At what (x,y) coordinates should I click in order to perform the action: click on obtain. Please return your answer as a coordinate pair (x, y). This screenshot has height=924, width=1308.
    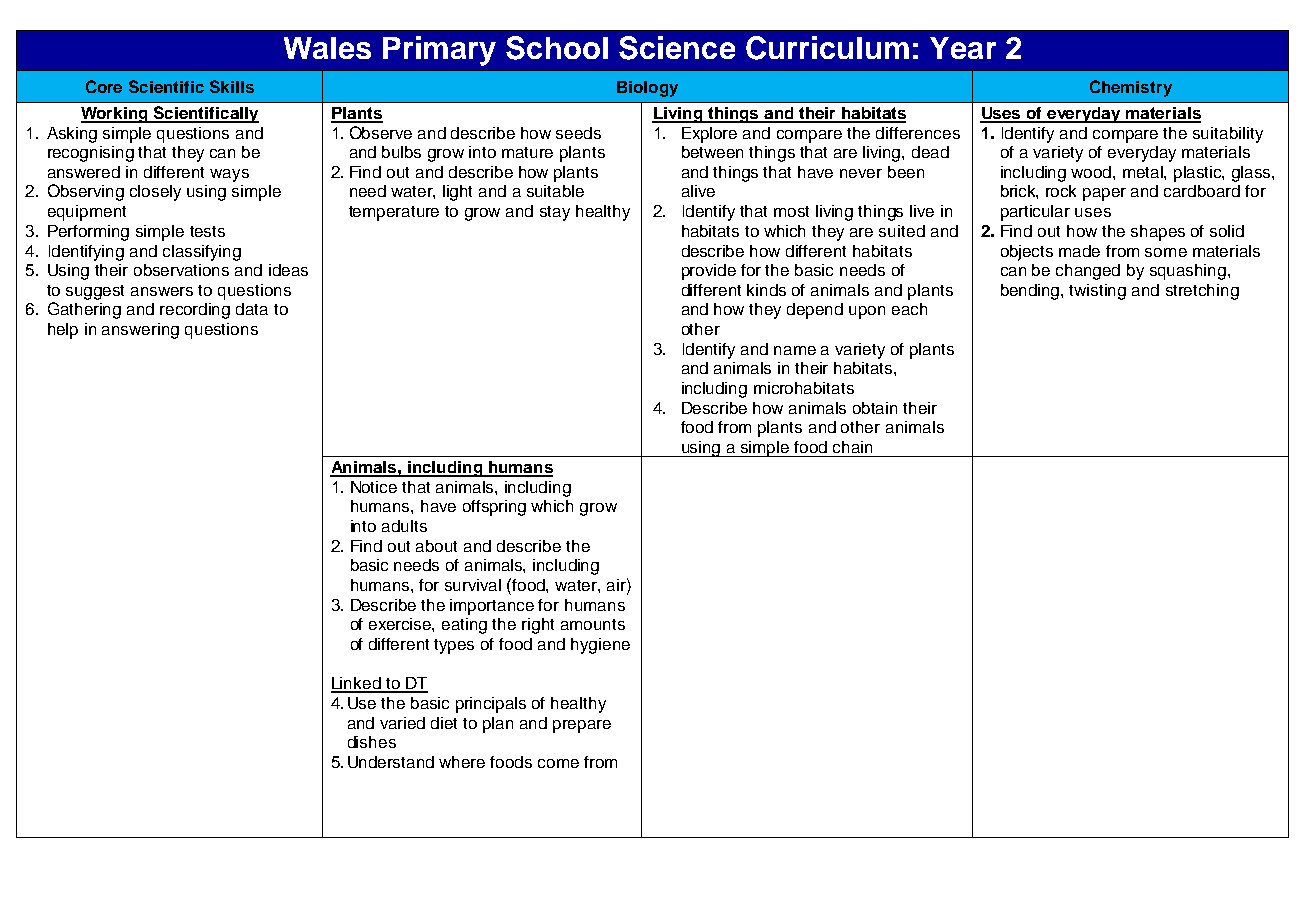
    Looking at the image, I should click on (875, 408).
